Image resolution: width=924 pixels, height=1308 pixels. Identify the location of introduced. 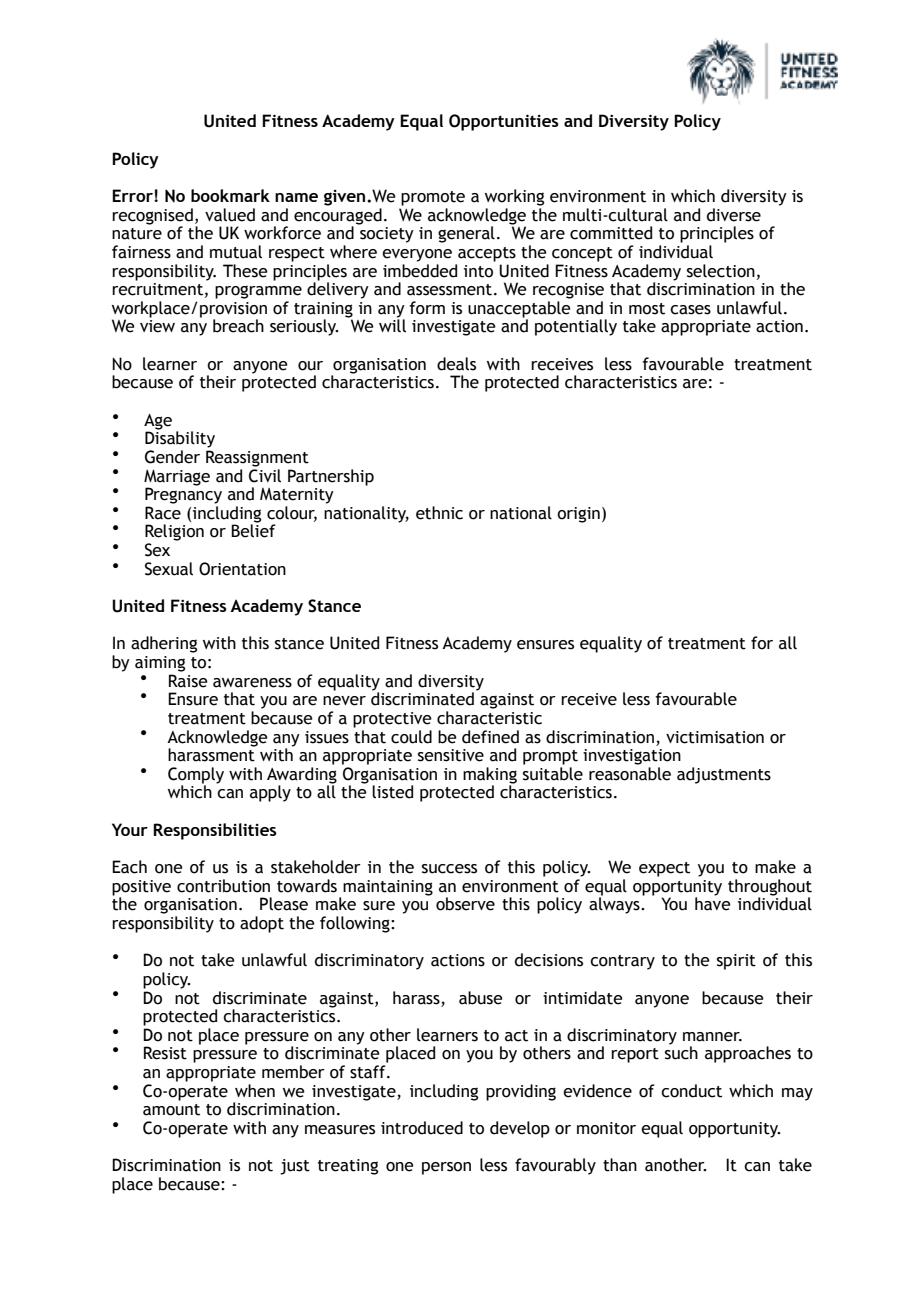
(422, 1128).
